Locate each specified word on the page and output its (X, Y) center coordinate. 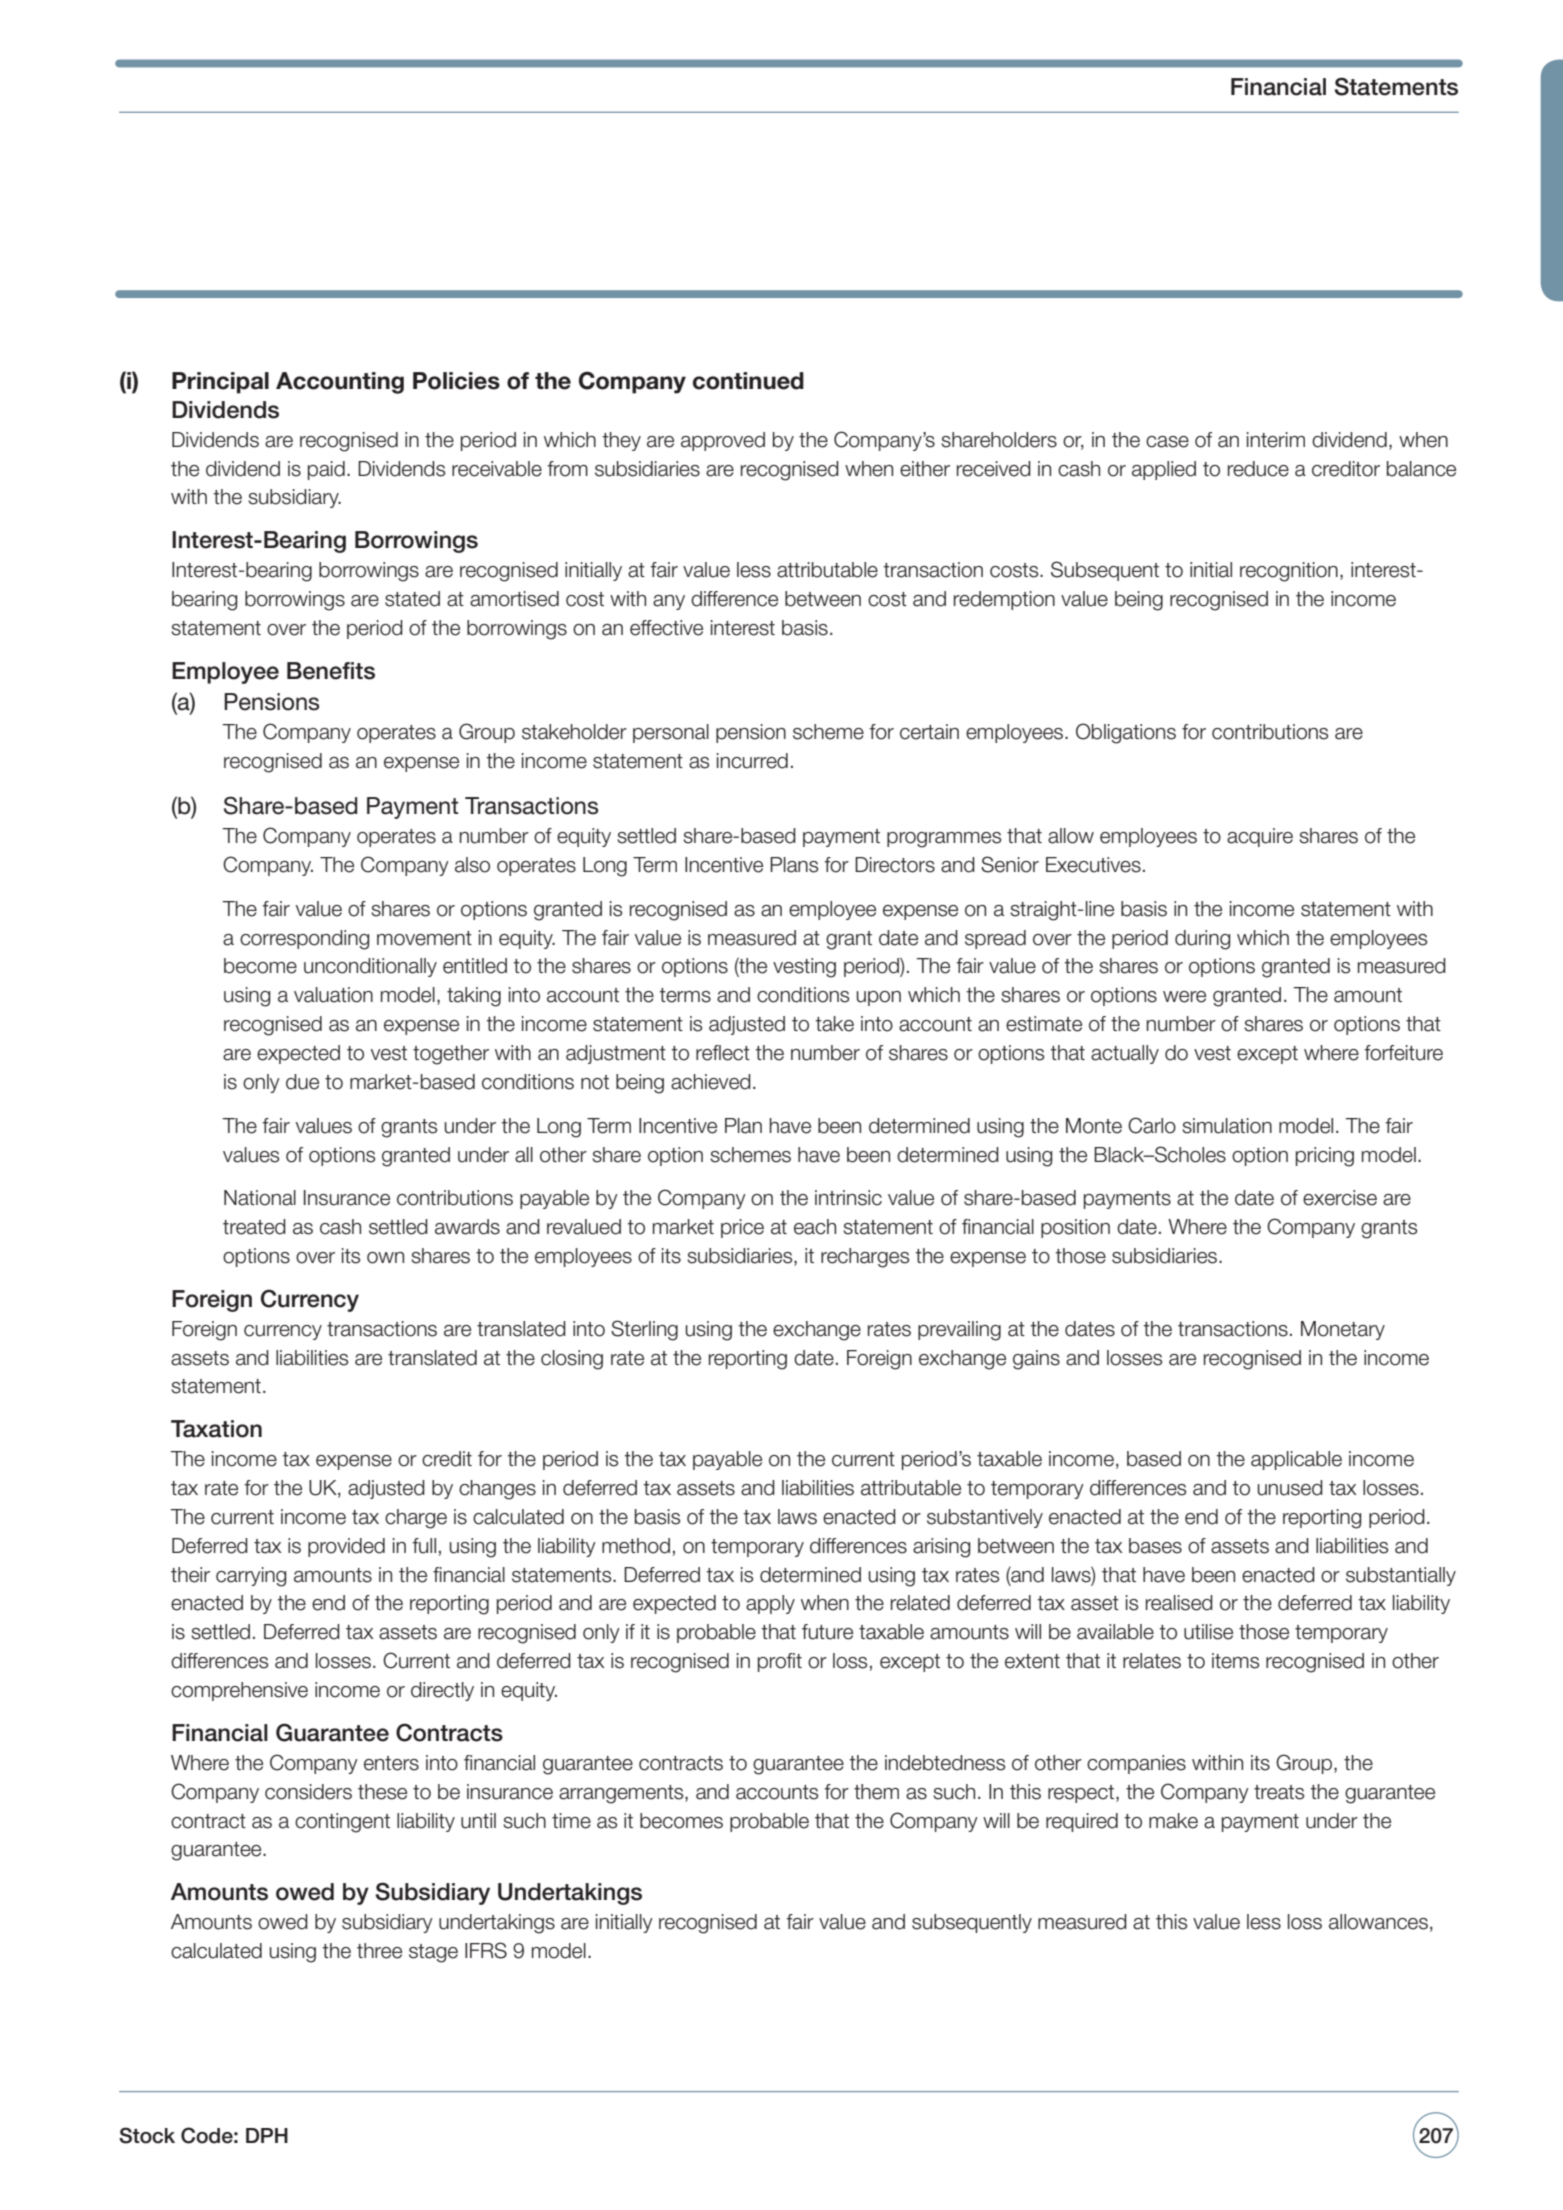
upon (878, 998)
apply (770, 1604)
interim (1276, 440)
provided (346, 1547)
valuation (333, 995)
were (1184, 997)
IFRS (486, 1950)
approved (723, 441)
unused (1290, 1488)
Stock (147, 2135)
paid (326, 470)
